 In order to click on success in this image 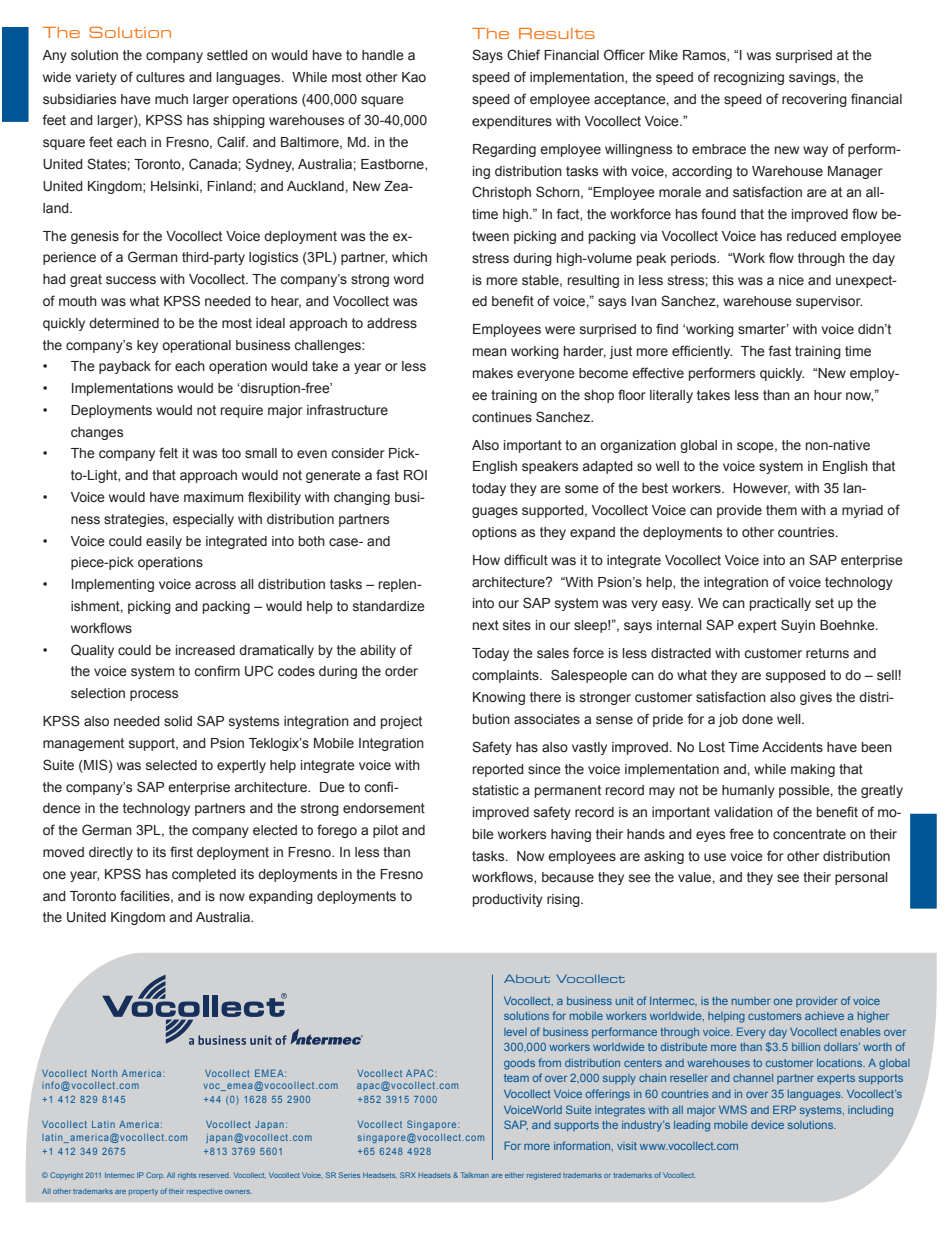, I will do `click(131, 280)`.
